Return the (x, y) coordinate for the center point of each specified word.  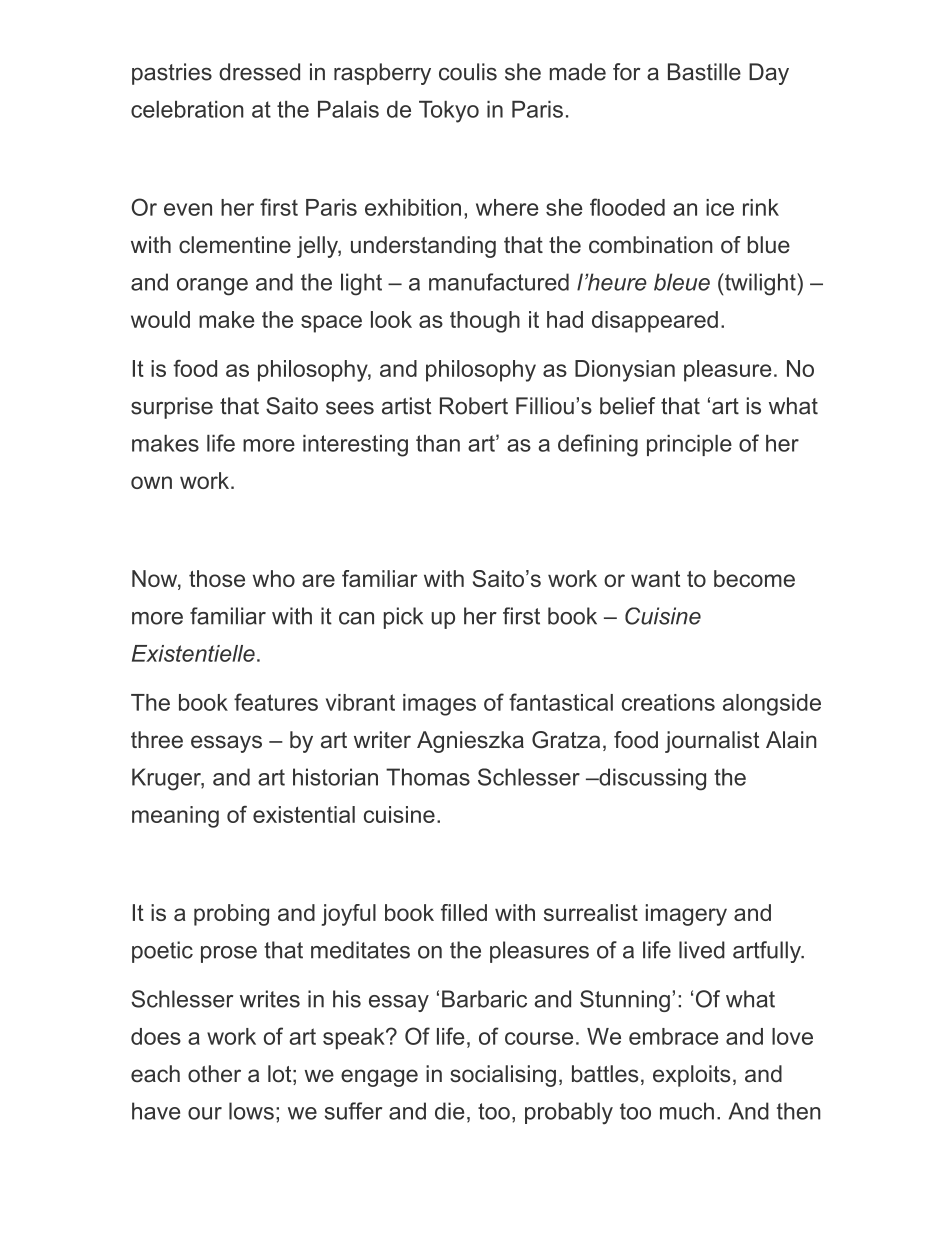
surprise (172, 408)
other (214, 1074)
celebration (187, 109)
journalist (712, 742)
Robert (474, 406)
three (157, 740)
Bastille (704, 72)
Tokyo (449, 112)
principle (689, 445)
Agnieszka (470, 742)
